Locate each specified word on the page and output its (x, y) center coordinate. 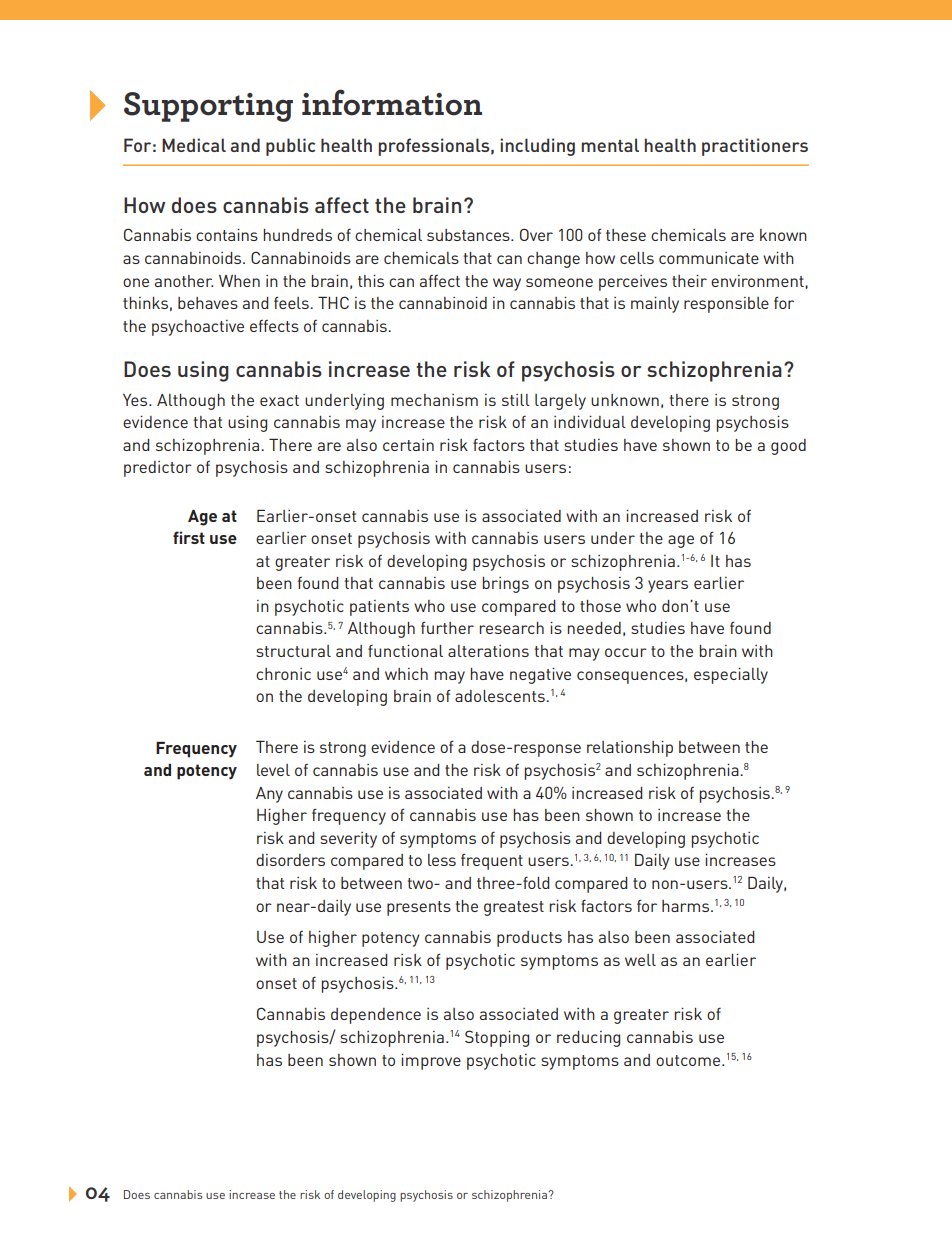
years (668, 586)
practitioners (755, 147)
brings (505, 585)
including (537, 147)
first (189, 537)
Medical (194, 145)
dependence (376, 1016)
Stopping (497, 1038)
